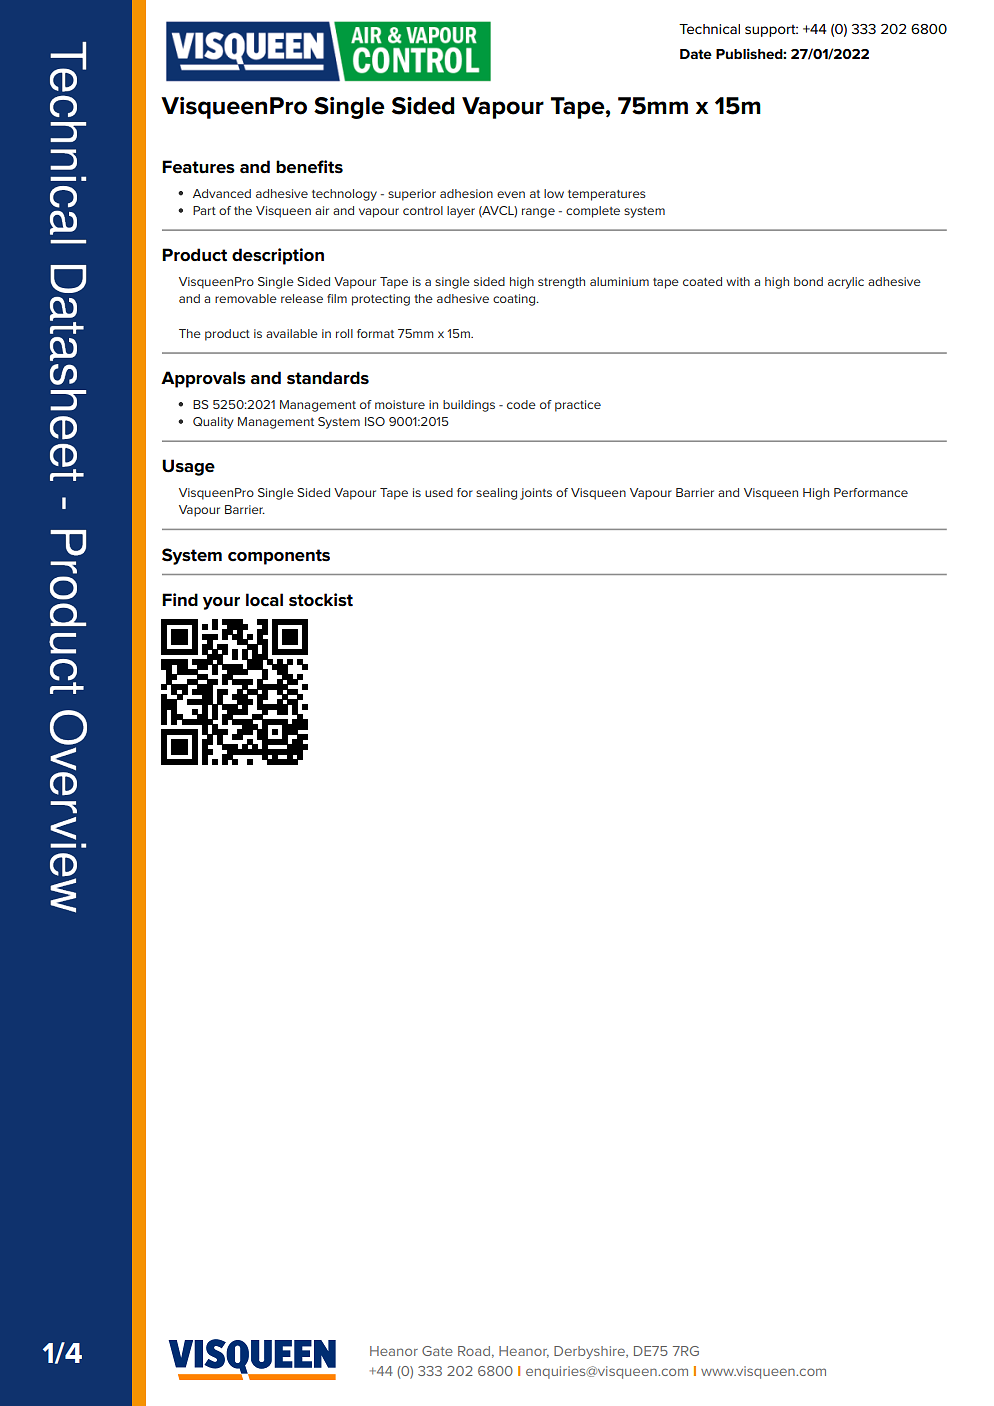 The image size is (994, 1406). I want to click on your, so click(221, 603).
